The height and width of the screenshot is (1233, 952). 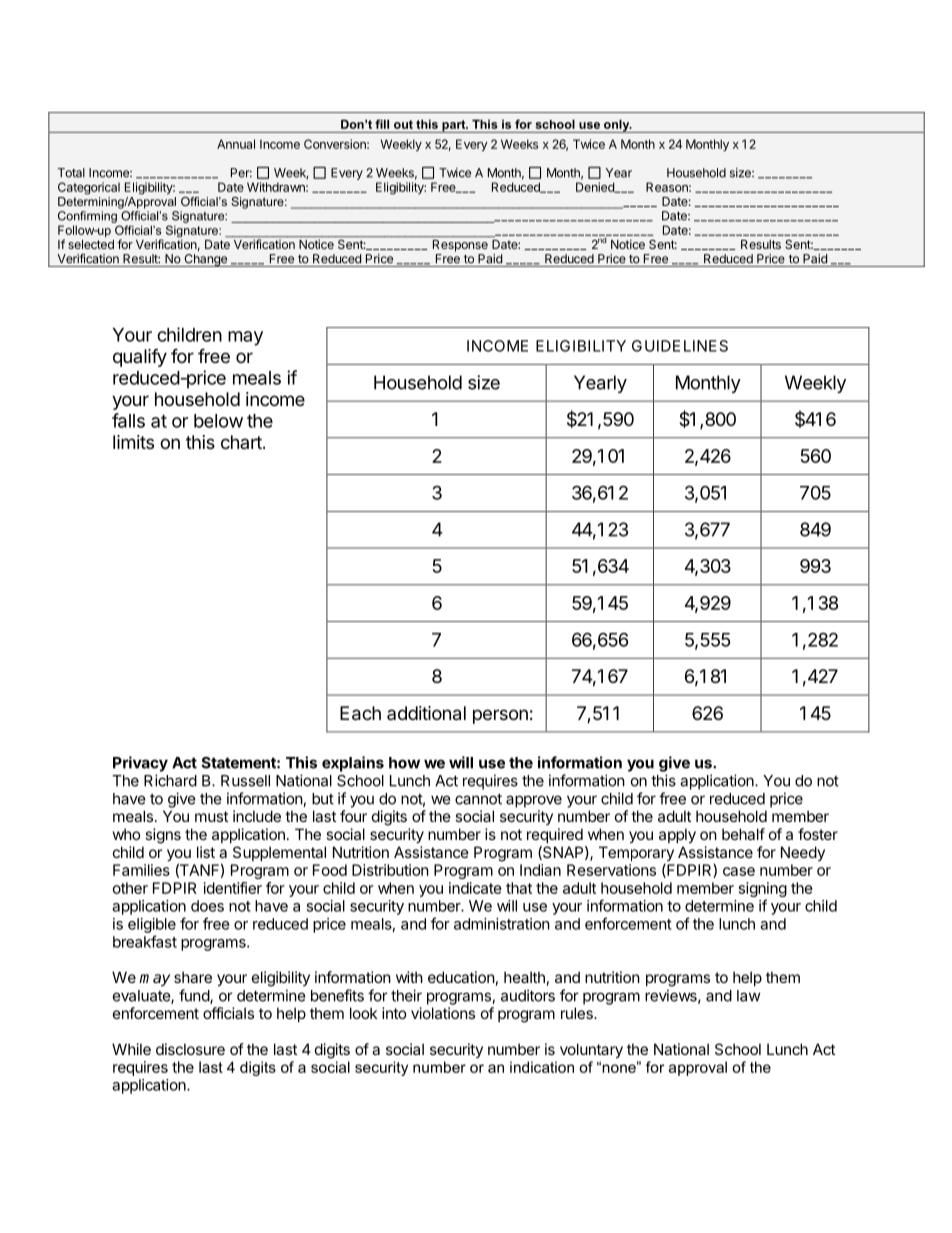 What do you see at coordinates (382, 124) in the screenshot?
I see `fill` at bounding box center [382, 124].
